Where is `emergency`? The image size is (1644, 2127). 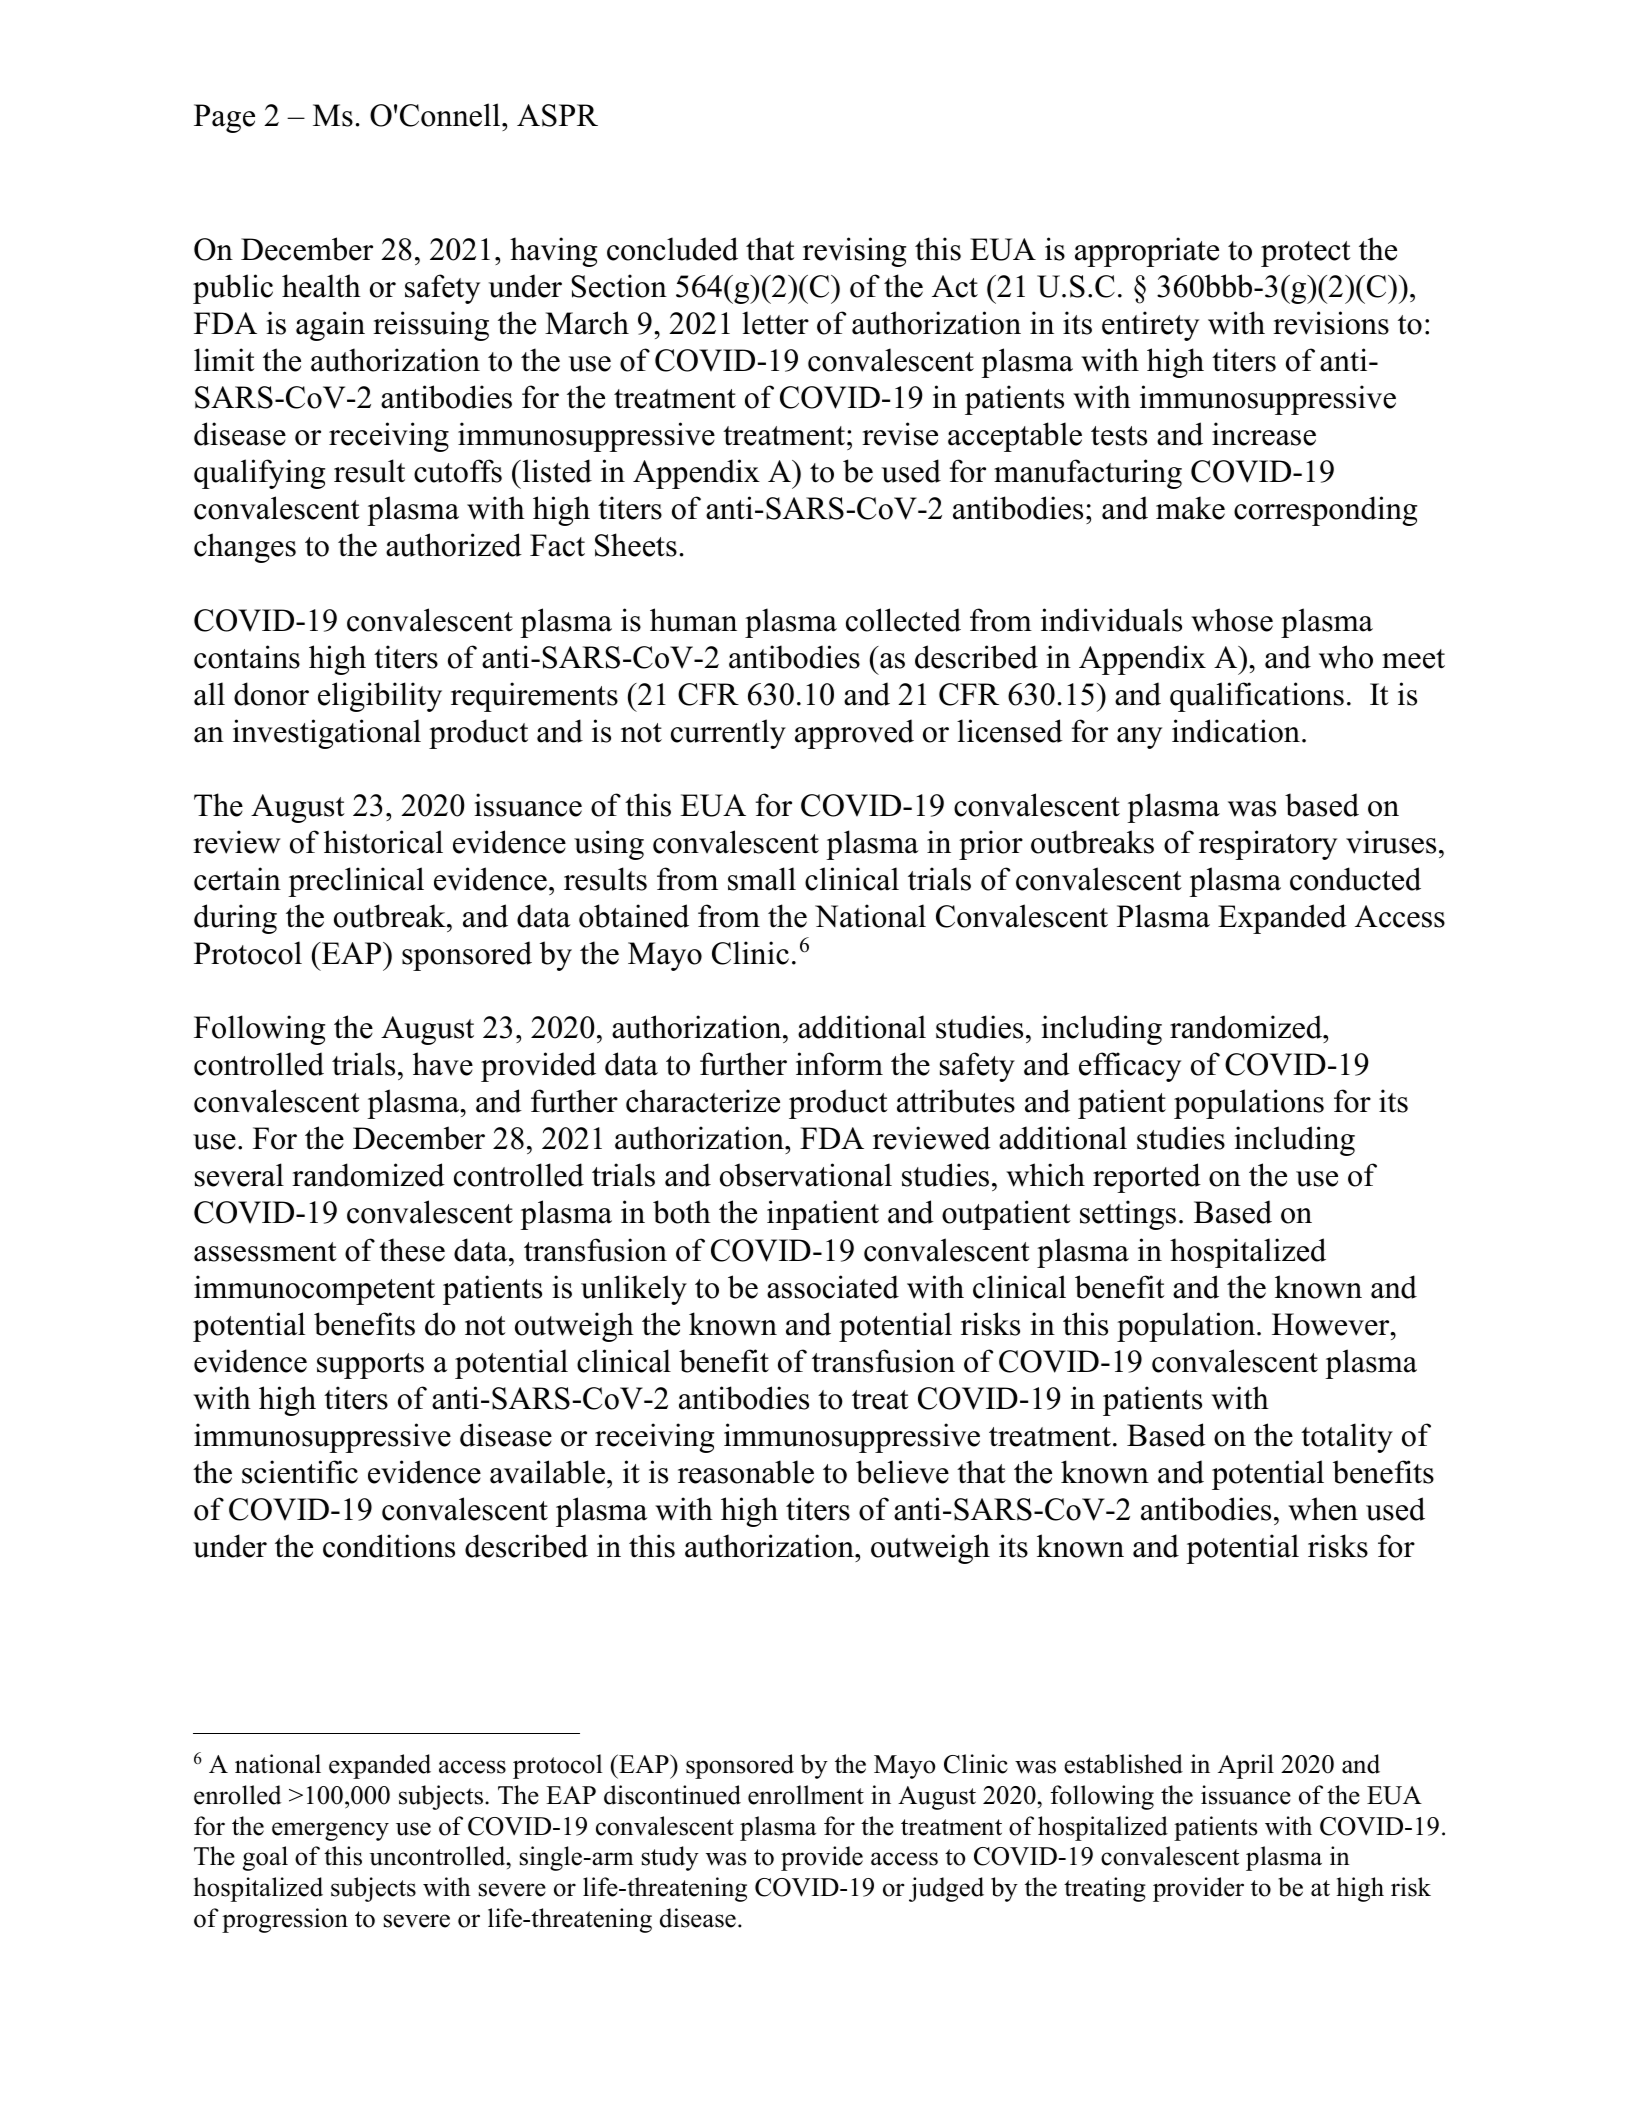
emergency is located at coordinates (330, 1831).
